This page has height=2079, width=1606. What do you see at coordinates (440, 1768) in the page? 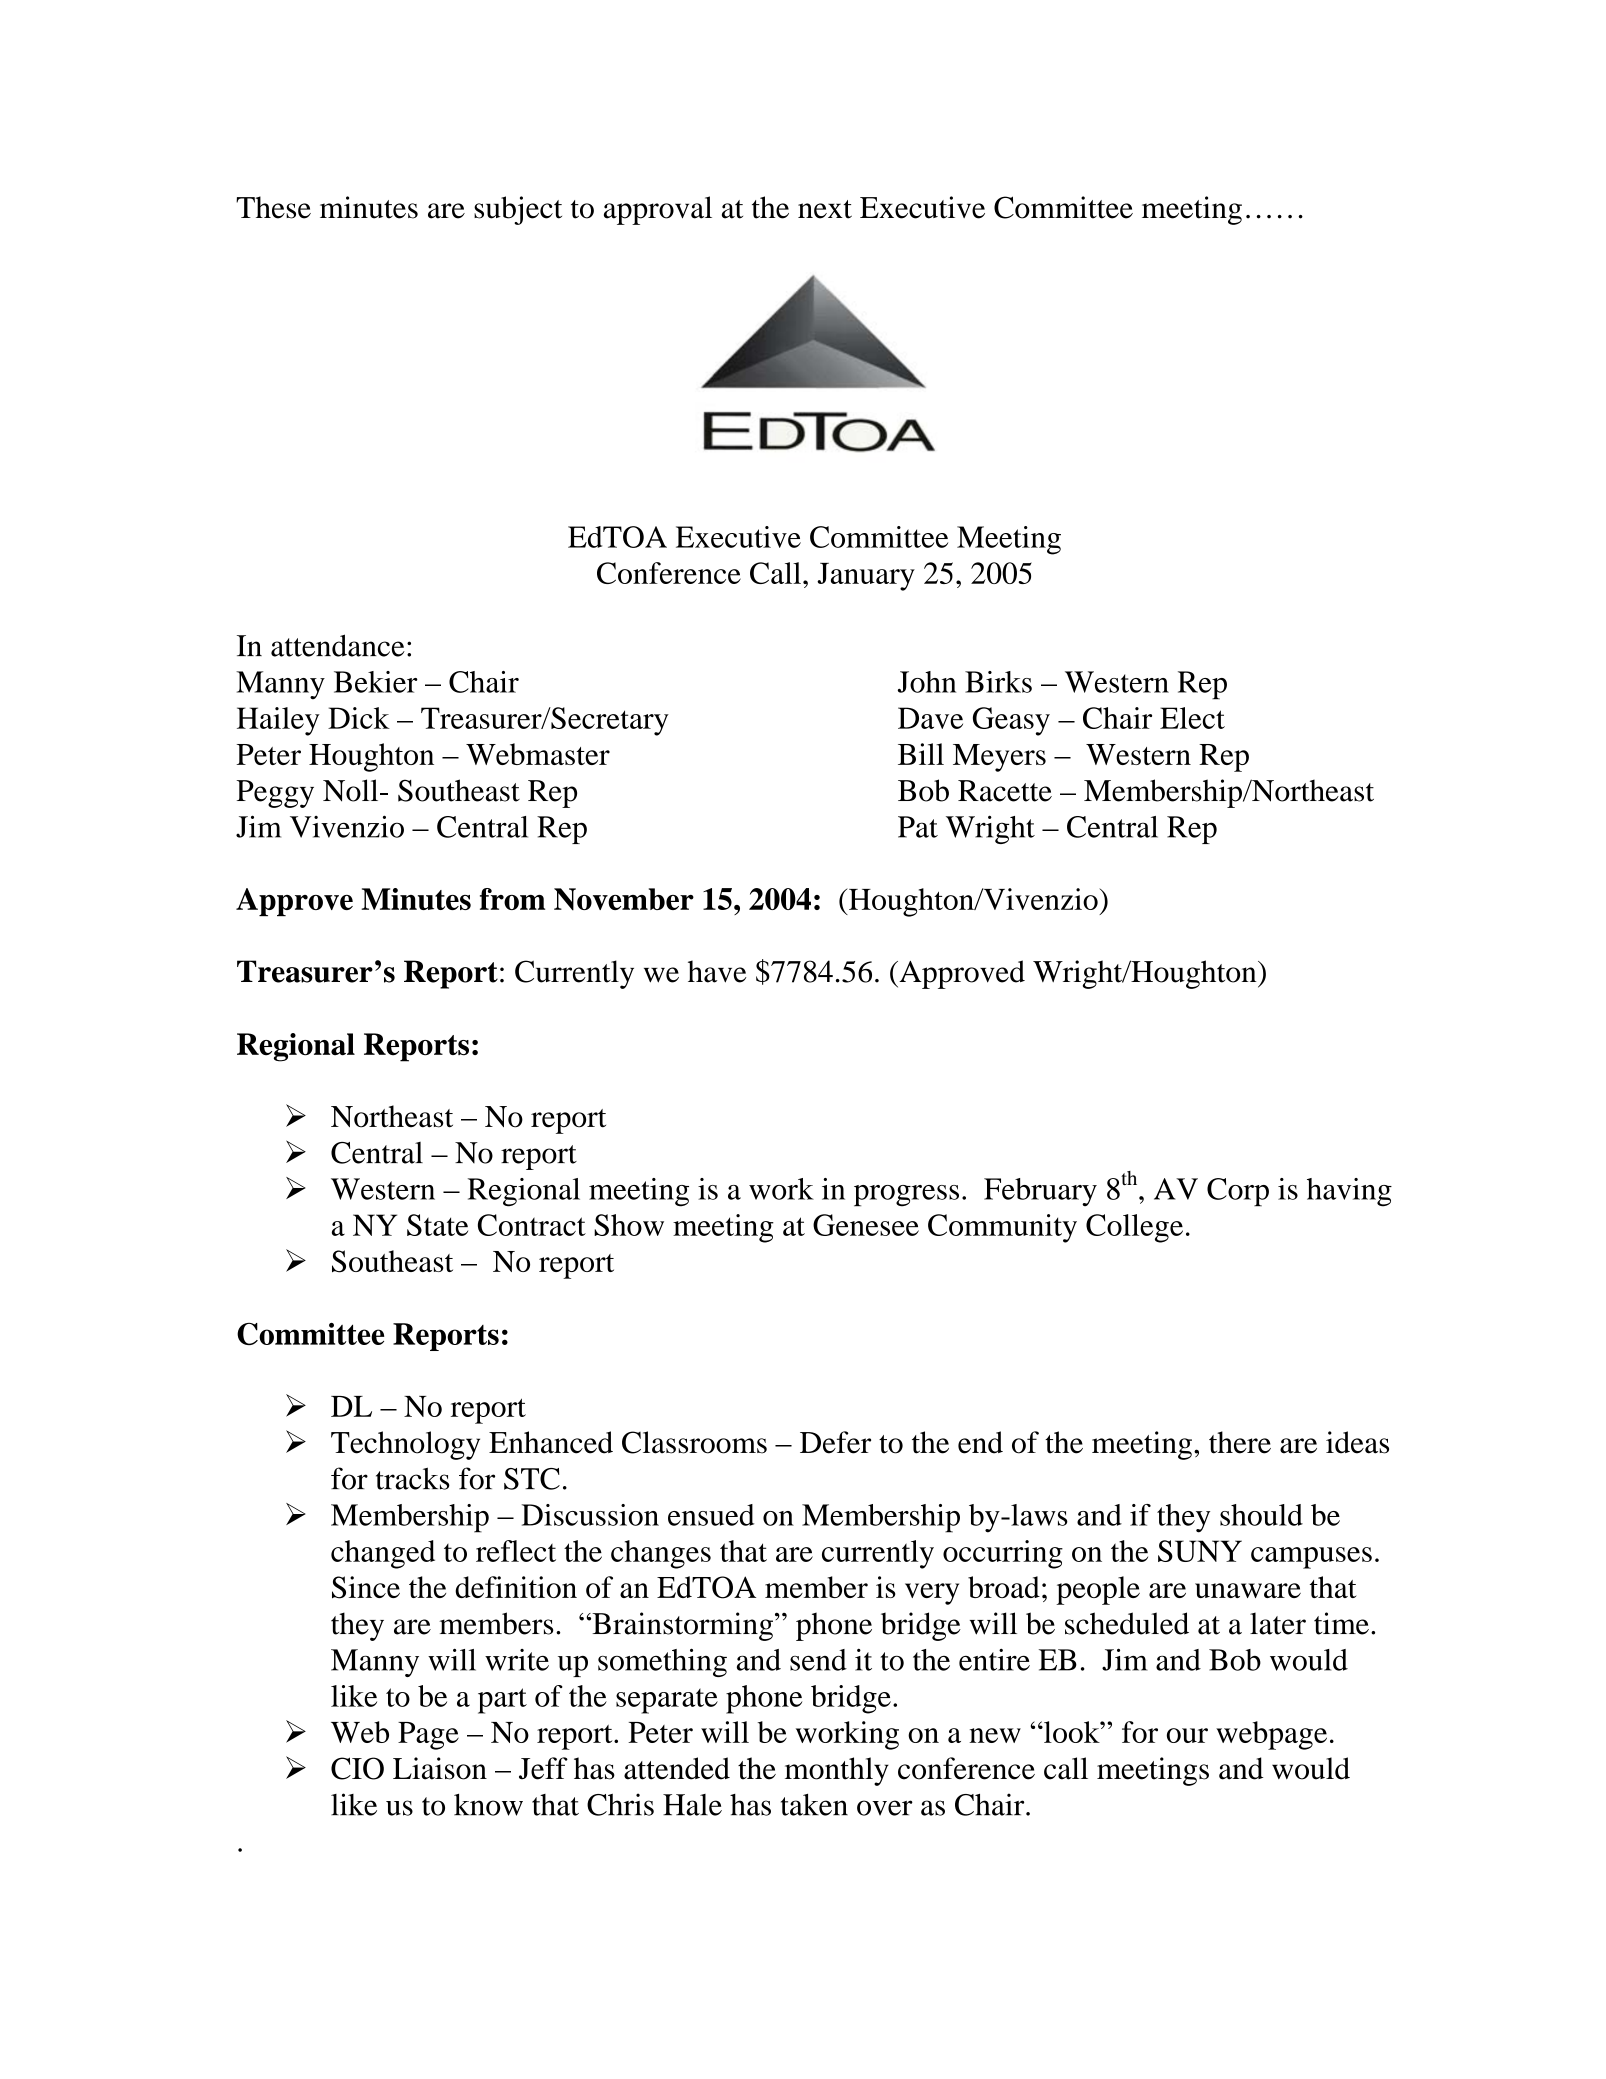
I see `Liaison` at bounding box center [440, 1768].
